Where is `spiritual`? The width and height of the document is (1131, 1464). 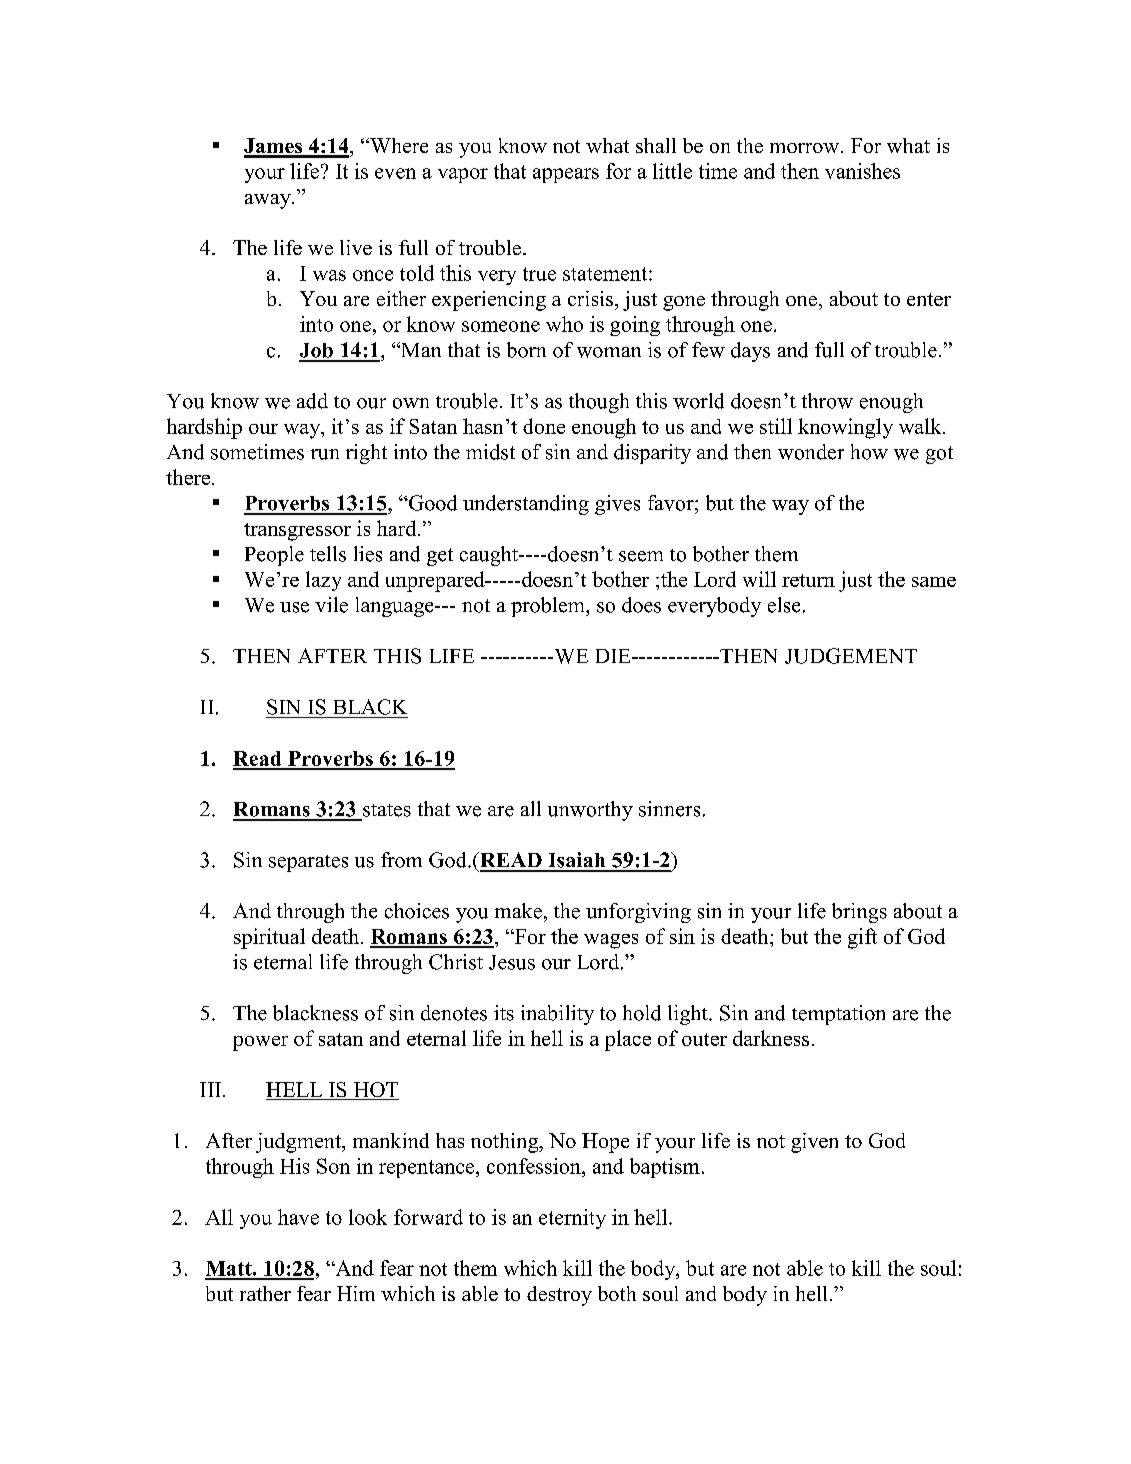 spiritual is located at coordinates (269, 938).
